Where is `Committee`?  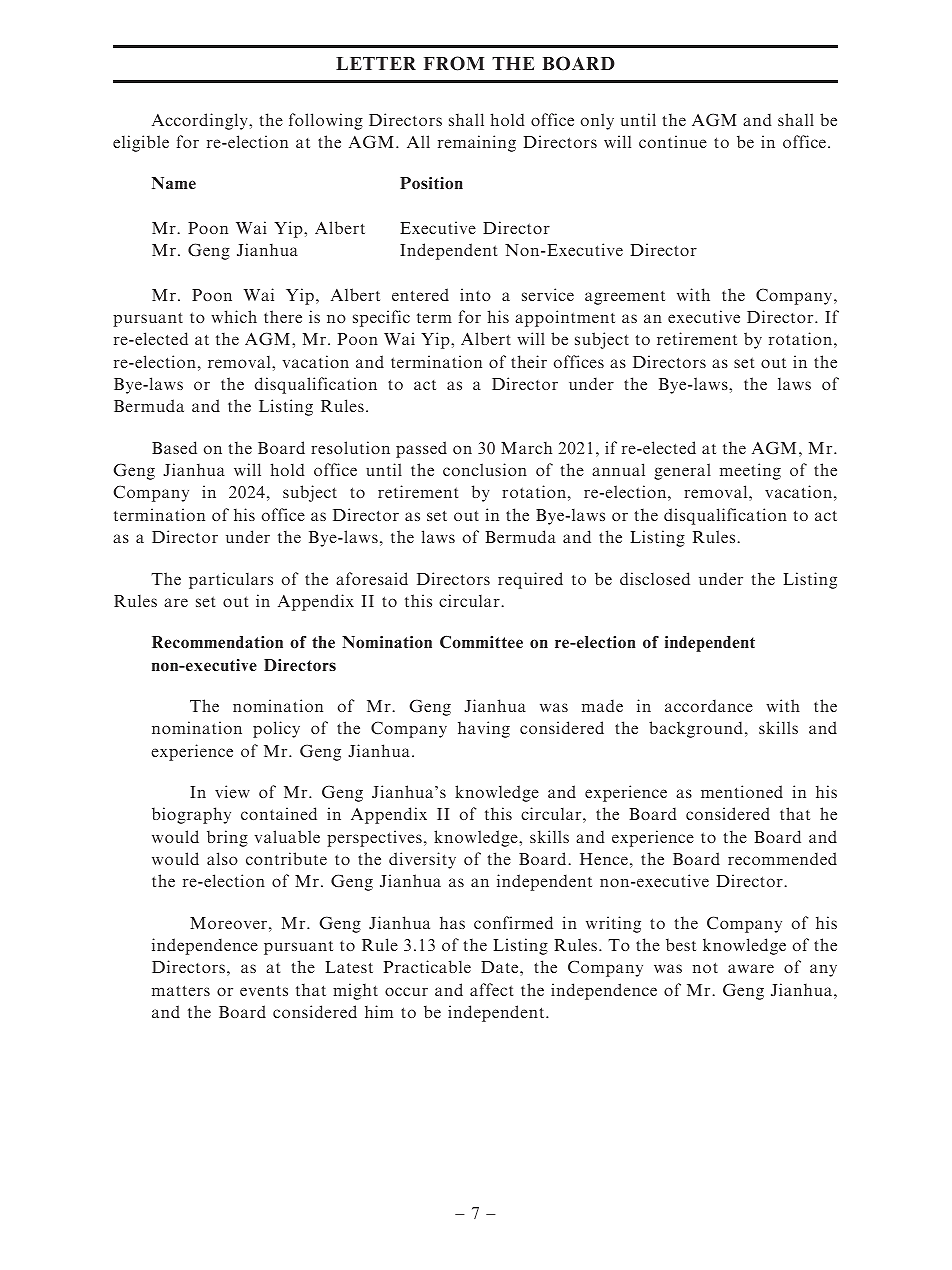 Committee is located at coordinates (481, 642).
